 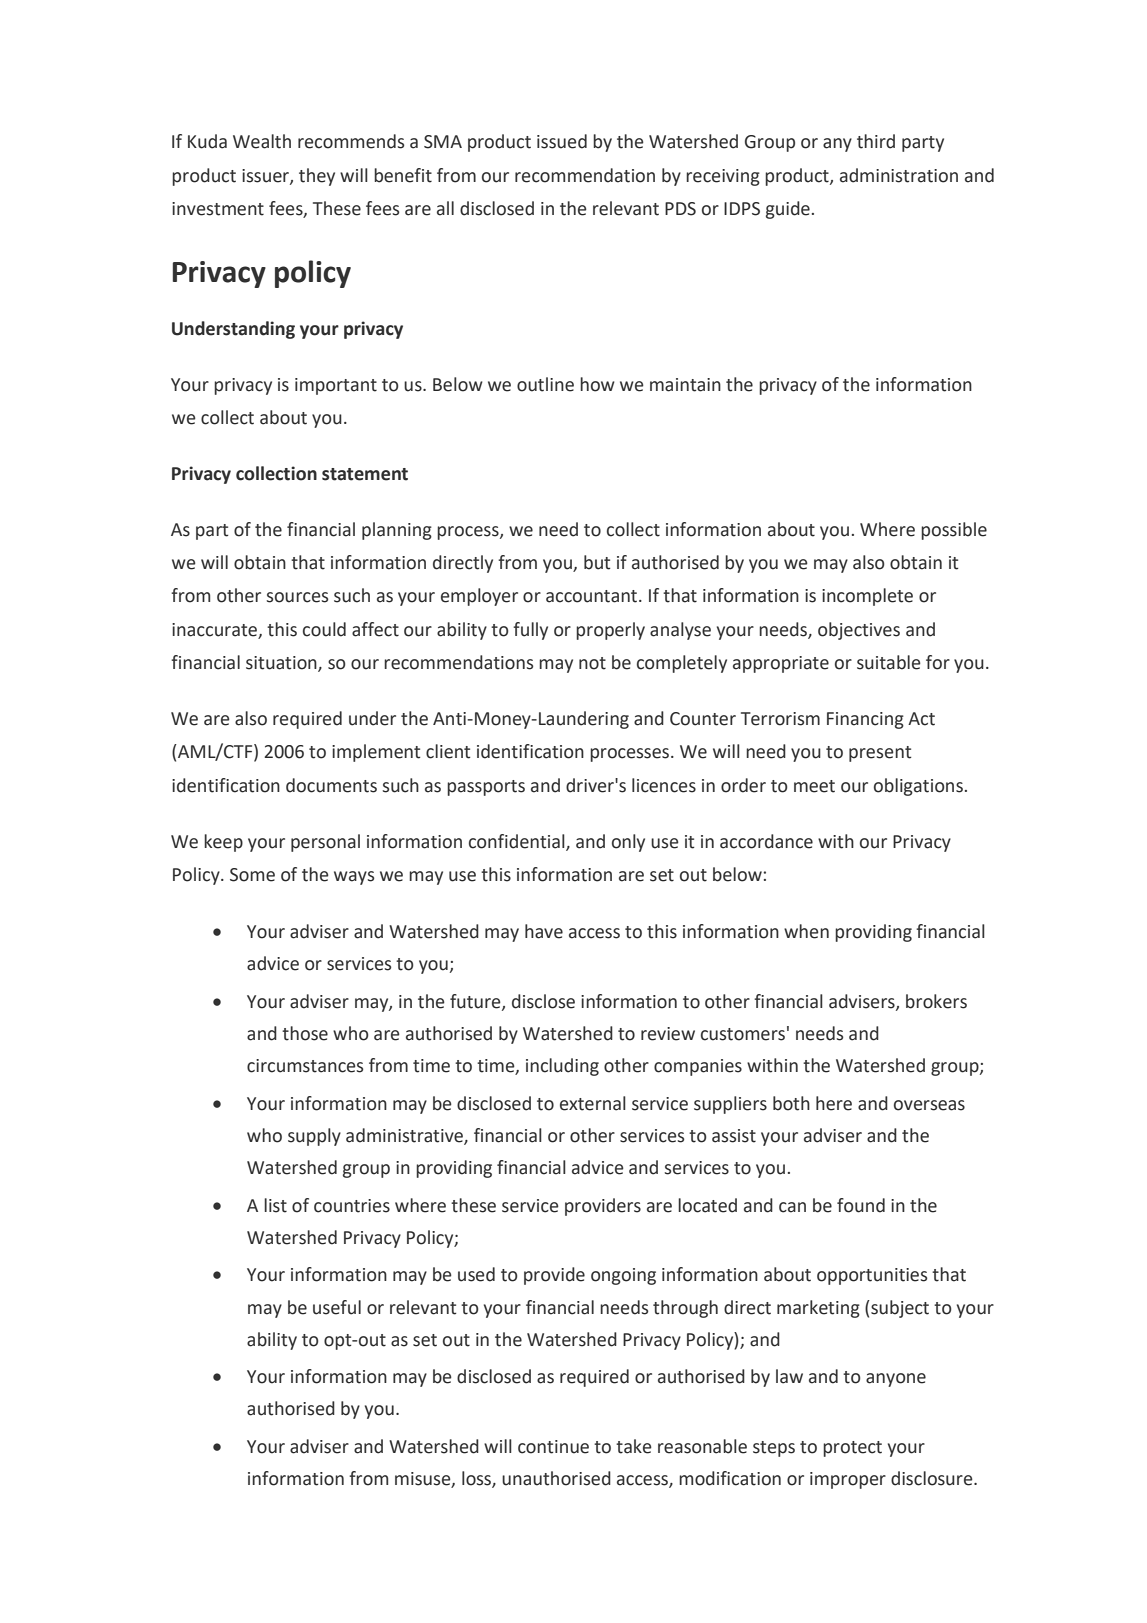 I want to click on useful, so click(x=337, y=1307).
